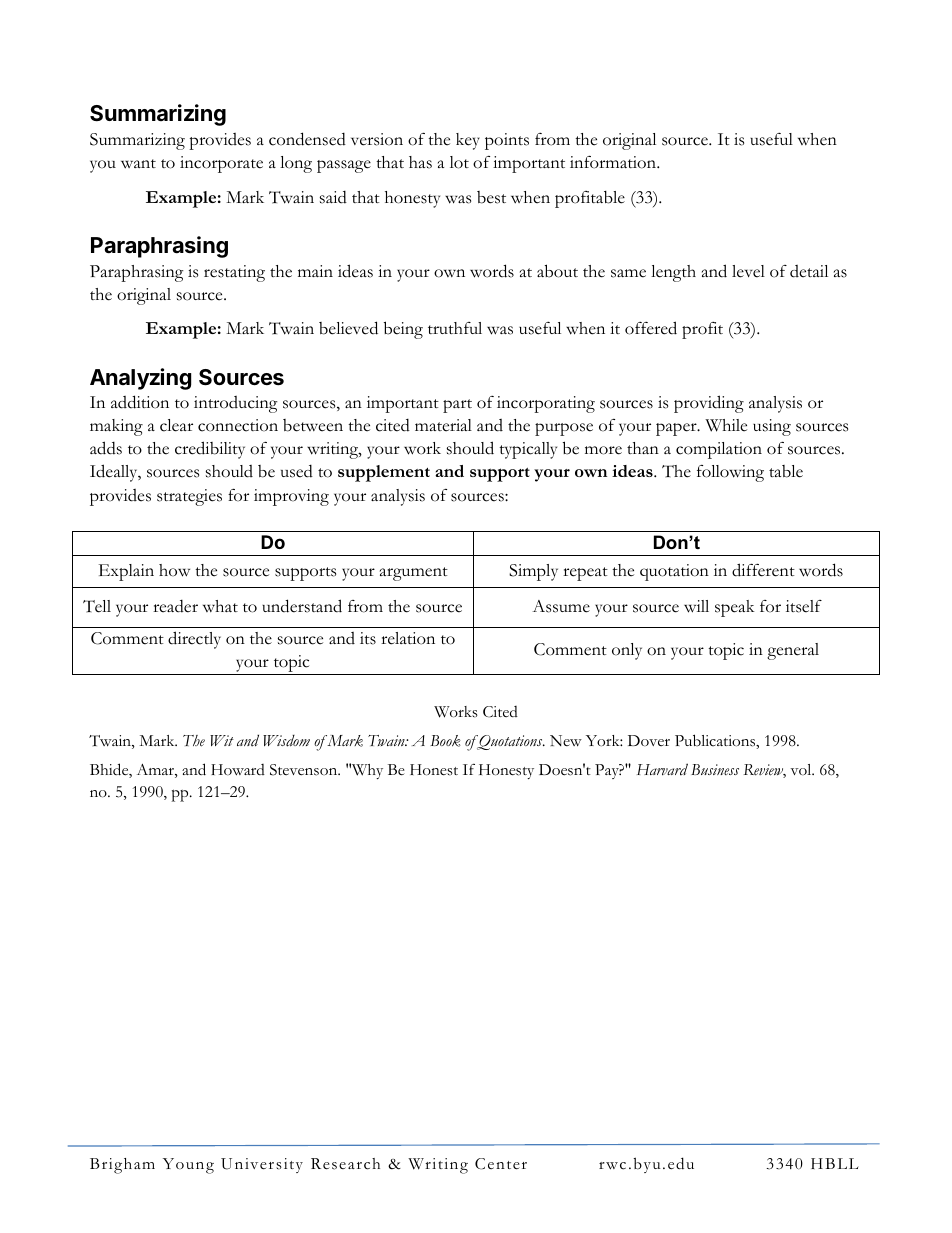 The image size is (952, 1233). Describe the element at coordinates (189, 497) in the screenshot. I see `strategies` at that location.
